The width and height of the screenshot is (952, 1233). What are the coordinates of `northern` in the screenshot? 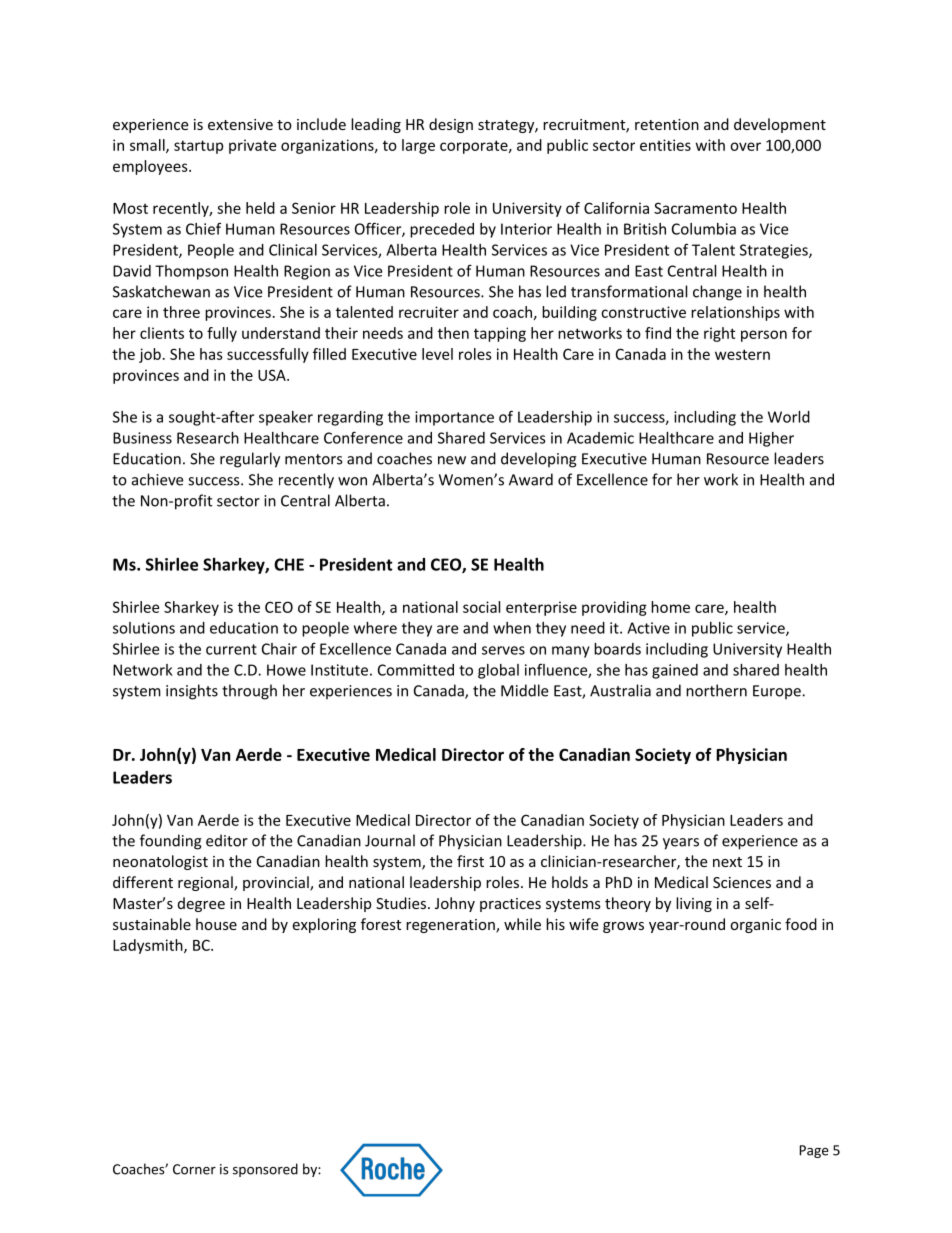 It's located at (716, 690).
